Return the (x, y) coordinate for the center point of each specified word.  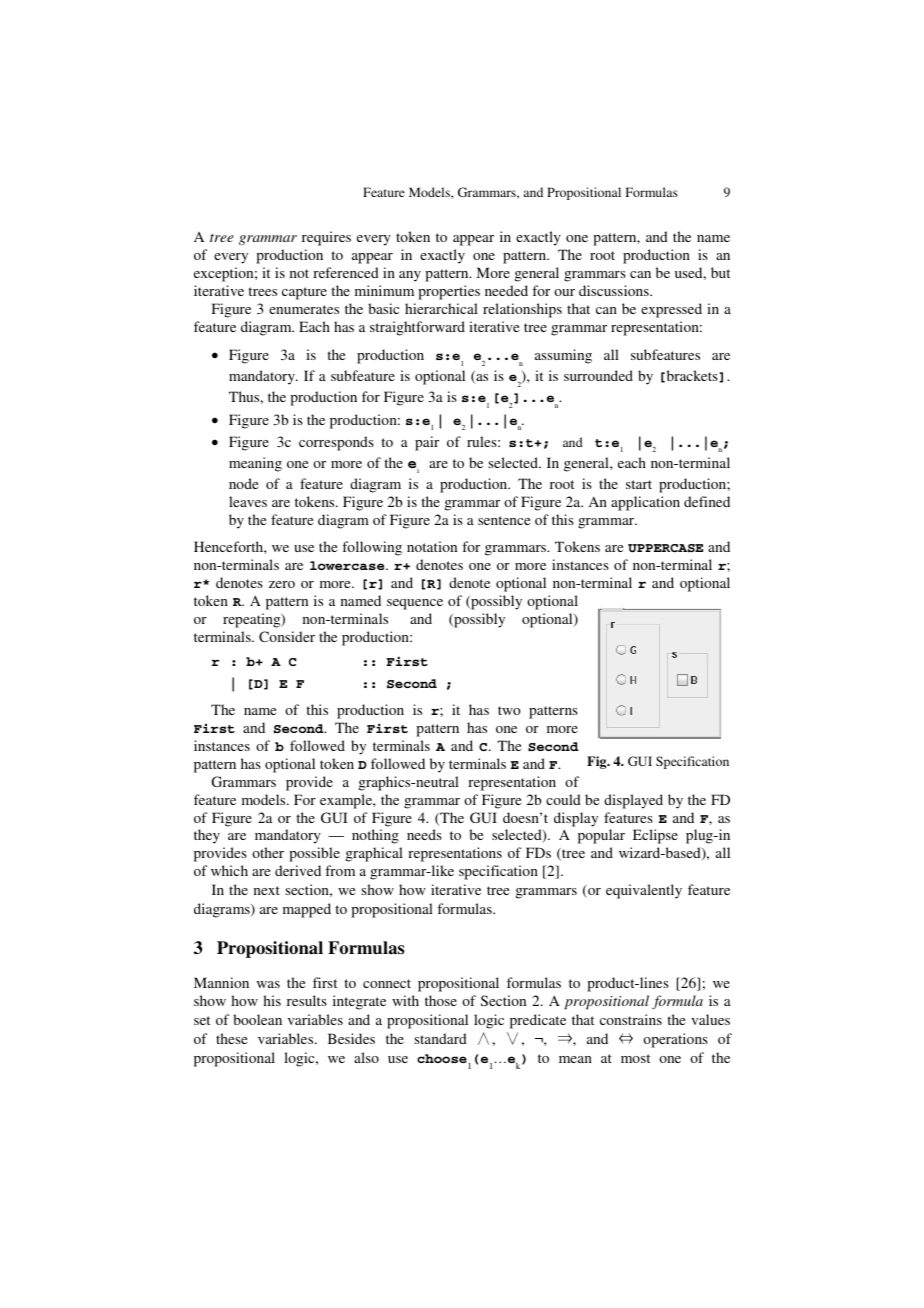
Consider (287, 636)
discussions (615, 290)
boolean (257, 1019)
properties (449, 292)
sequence (415, 604)
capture (304, 293)
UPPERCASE (665, 548)
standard (441, 1038)
